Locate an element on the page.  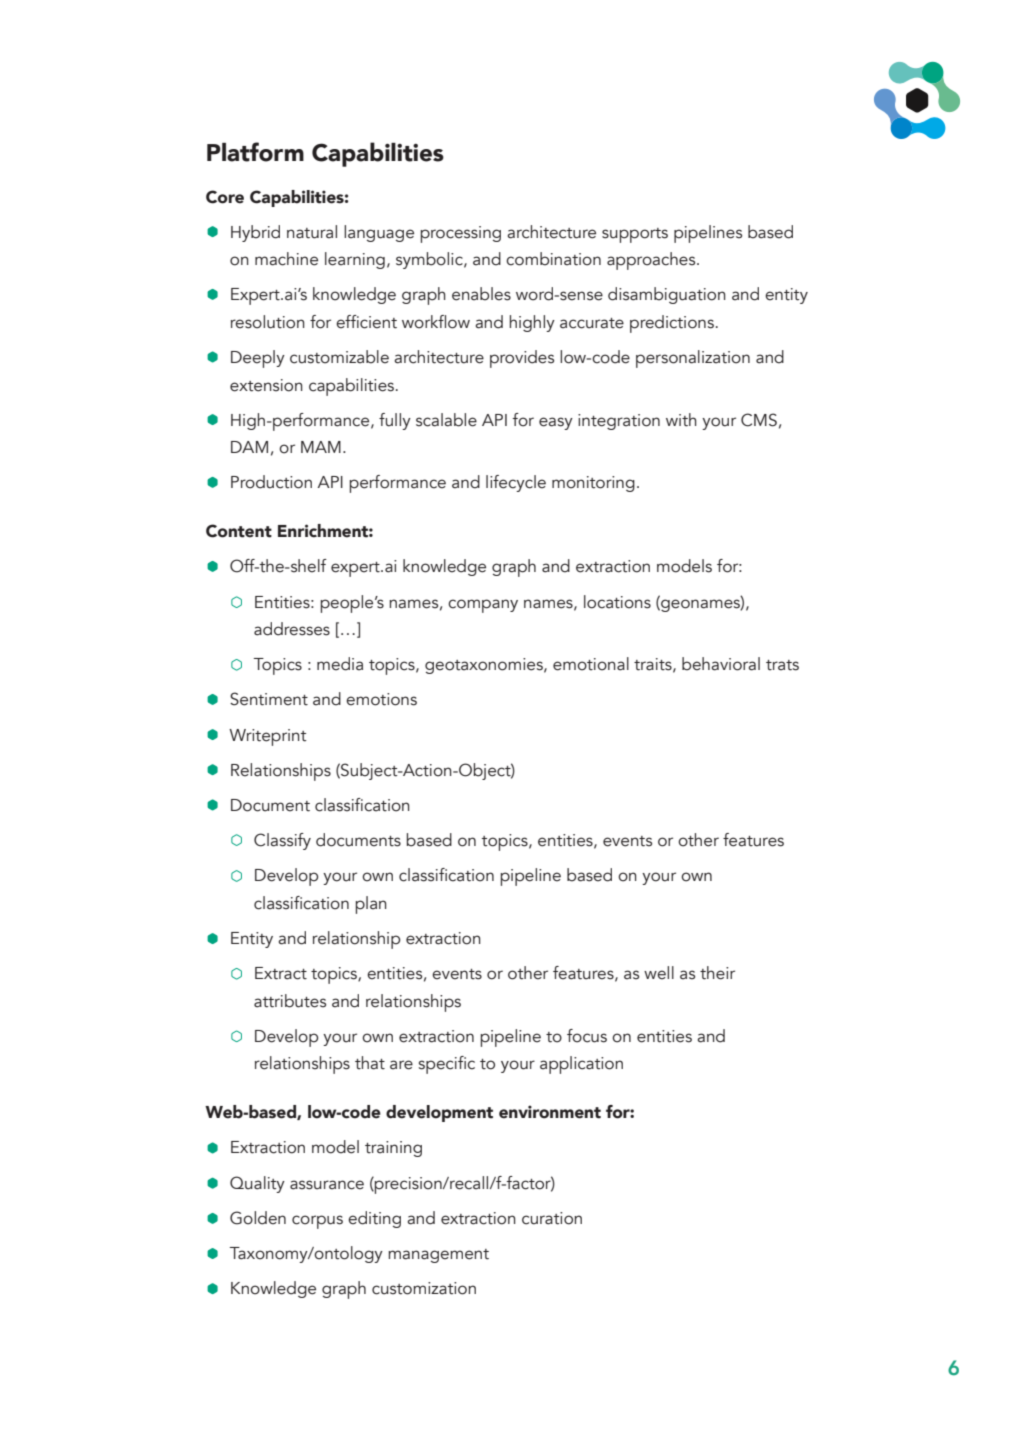
corpus is located at coordinates (317, 1222).
